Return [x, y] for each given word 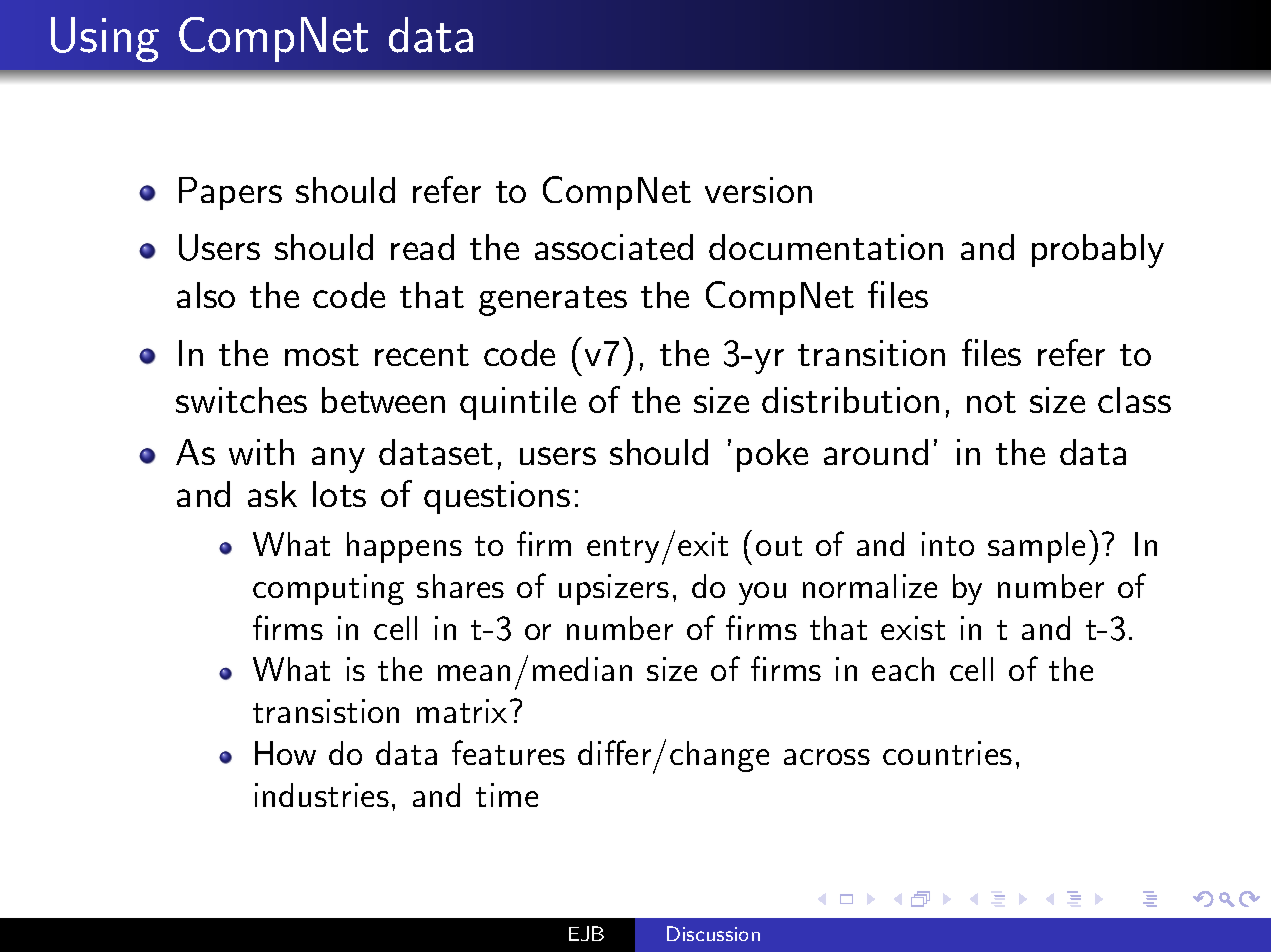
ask [272, 494]
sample [1036, 547]
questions [497, 497]
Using [105, 39]
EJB [586, 933]
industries [322, 795]
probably [1098, 251]
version [758, 190]
